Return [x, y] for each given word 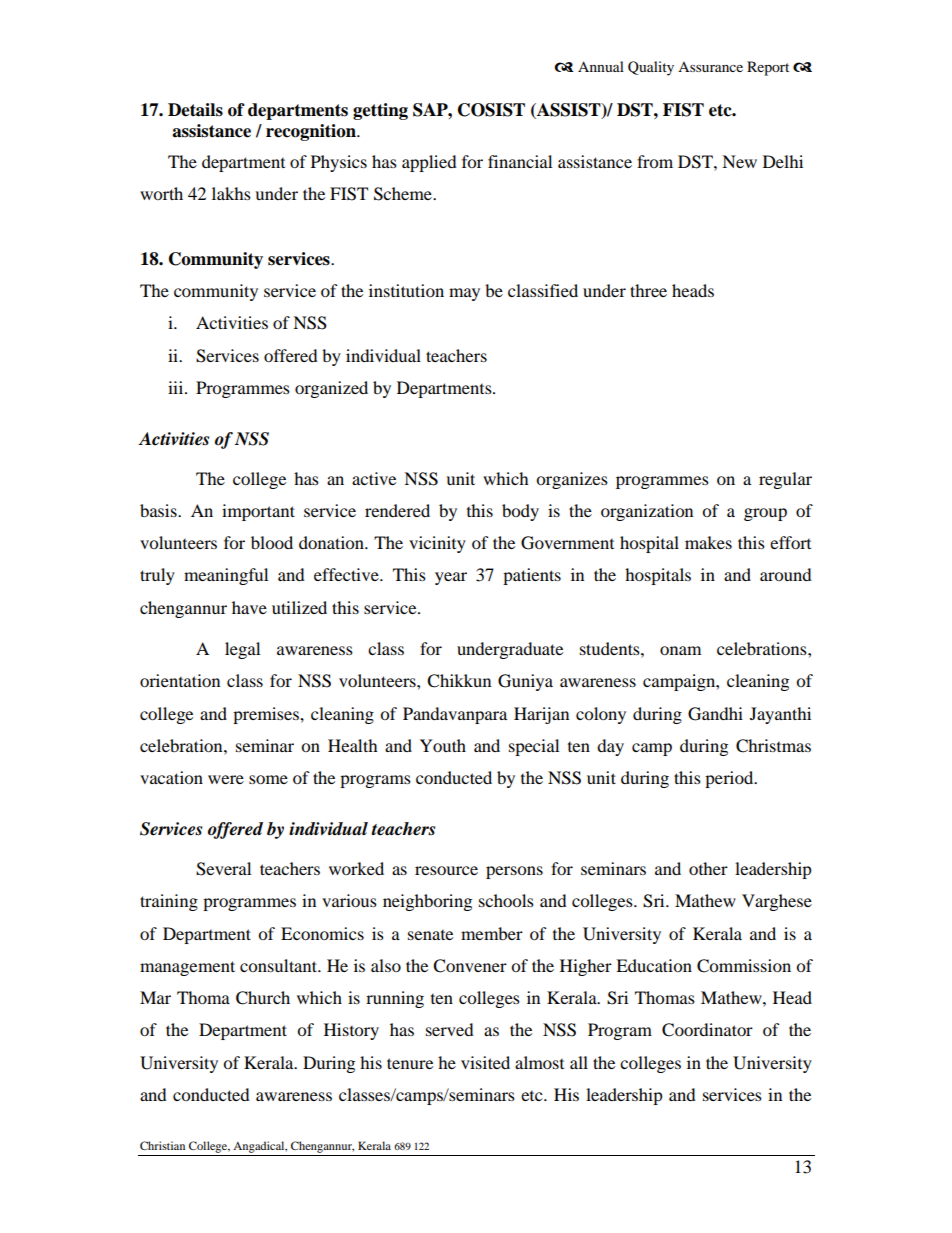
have [249, 607]
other [708, 868]
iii [177, 387]
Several [223, 869]
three [648, 290]
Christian [162, 1145]
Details [195, 110]
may [464, 294]
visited [485, 1062]
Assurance [710, 67]
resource [446, 870]
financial [520, 161]
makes [708, 542]
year [451, 578]
